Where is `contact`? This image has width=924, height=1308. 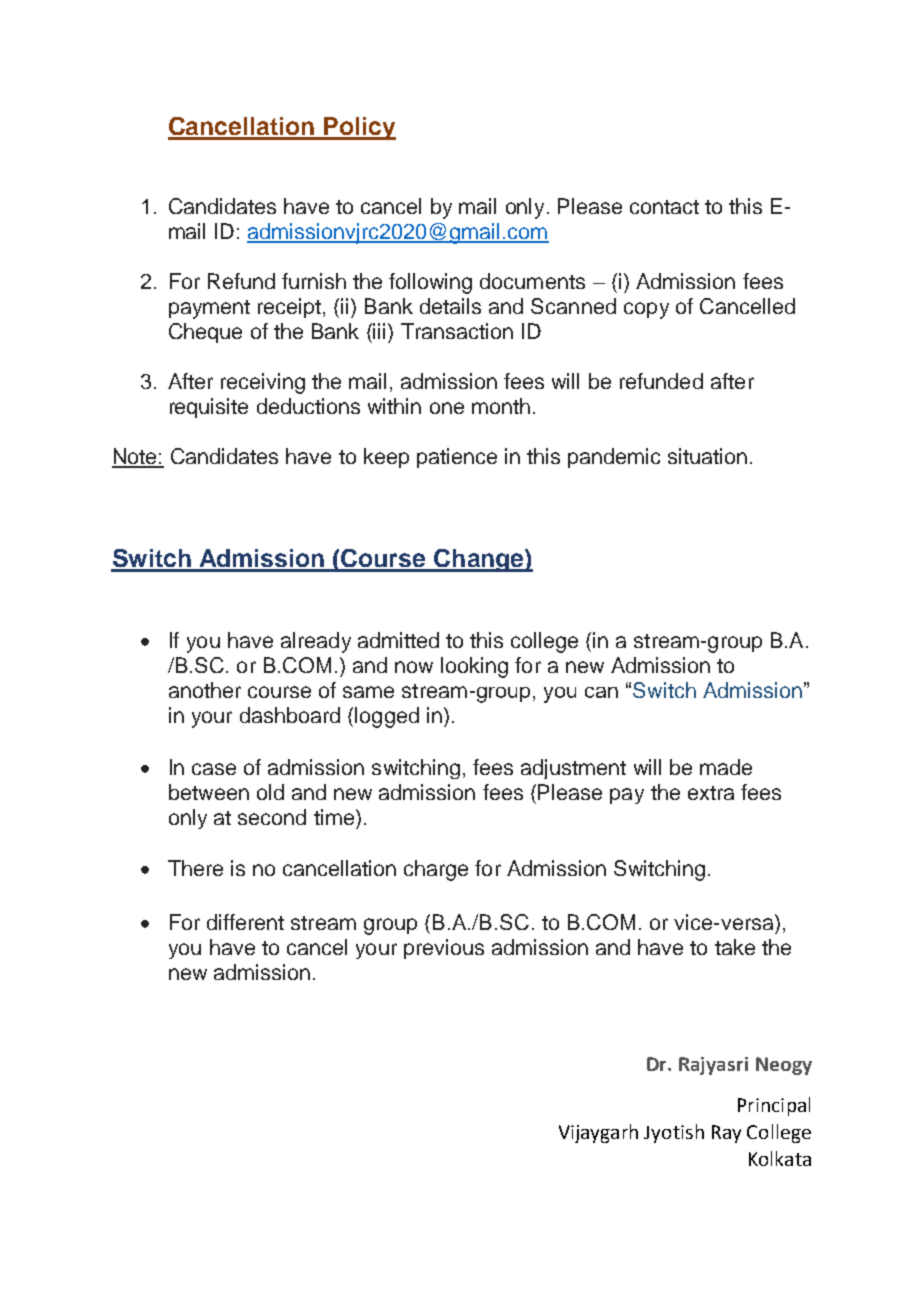 contact is located at coordinates (664, 207).
